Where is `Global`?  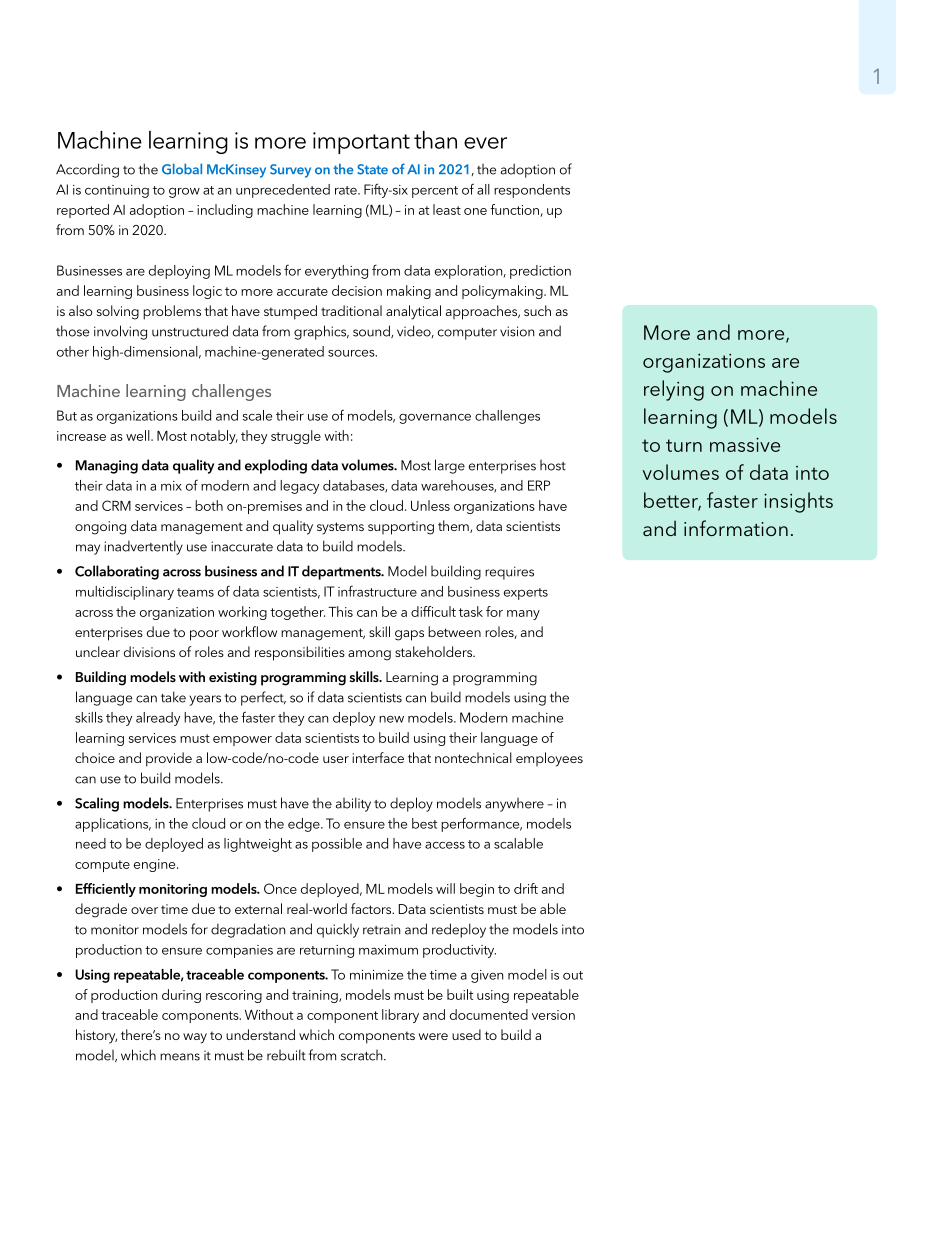
Global is located at coordinates (182, 169).
